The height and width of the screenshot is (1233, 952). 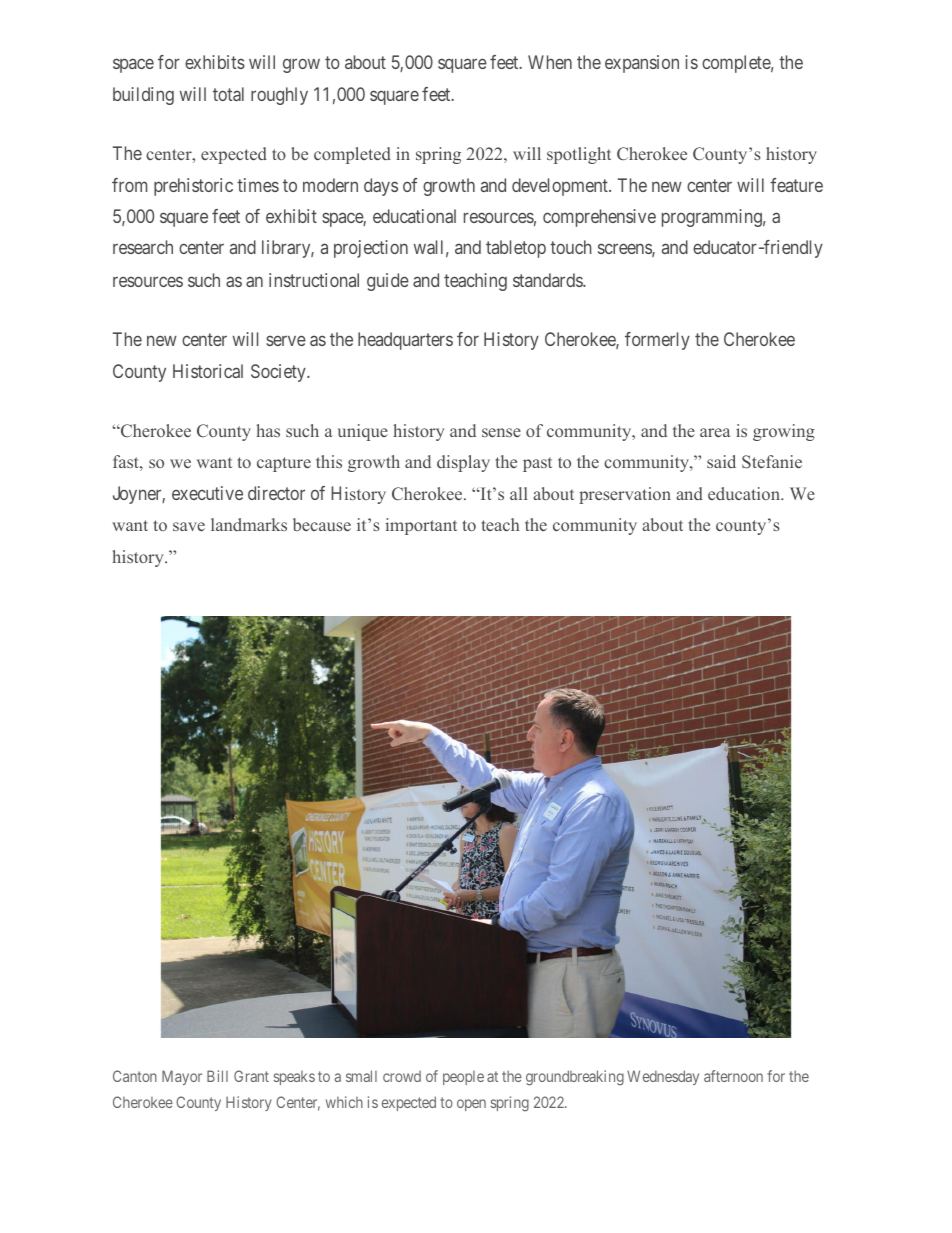 What do you see at coordinates (463, 1078) in the screenshot?
I see `people` at bounding box center [463, 1078].
